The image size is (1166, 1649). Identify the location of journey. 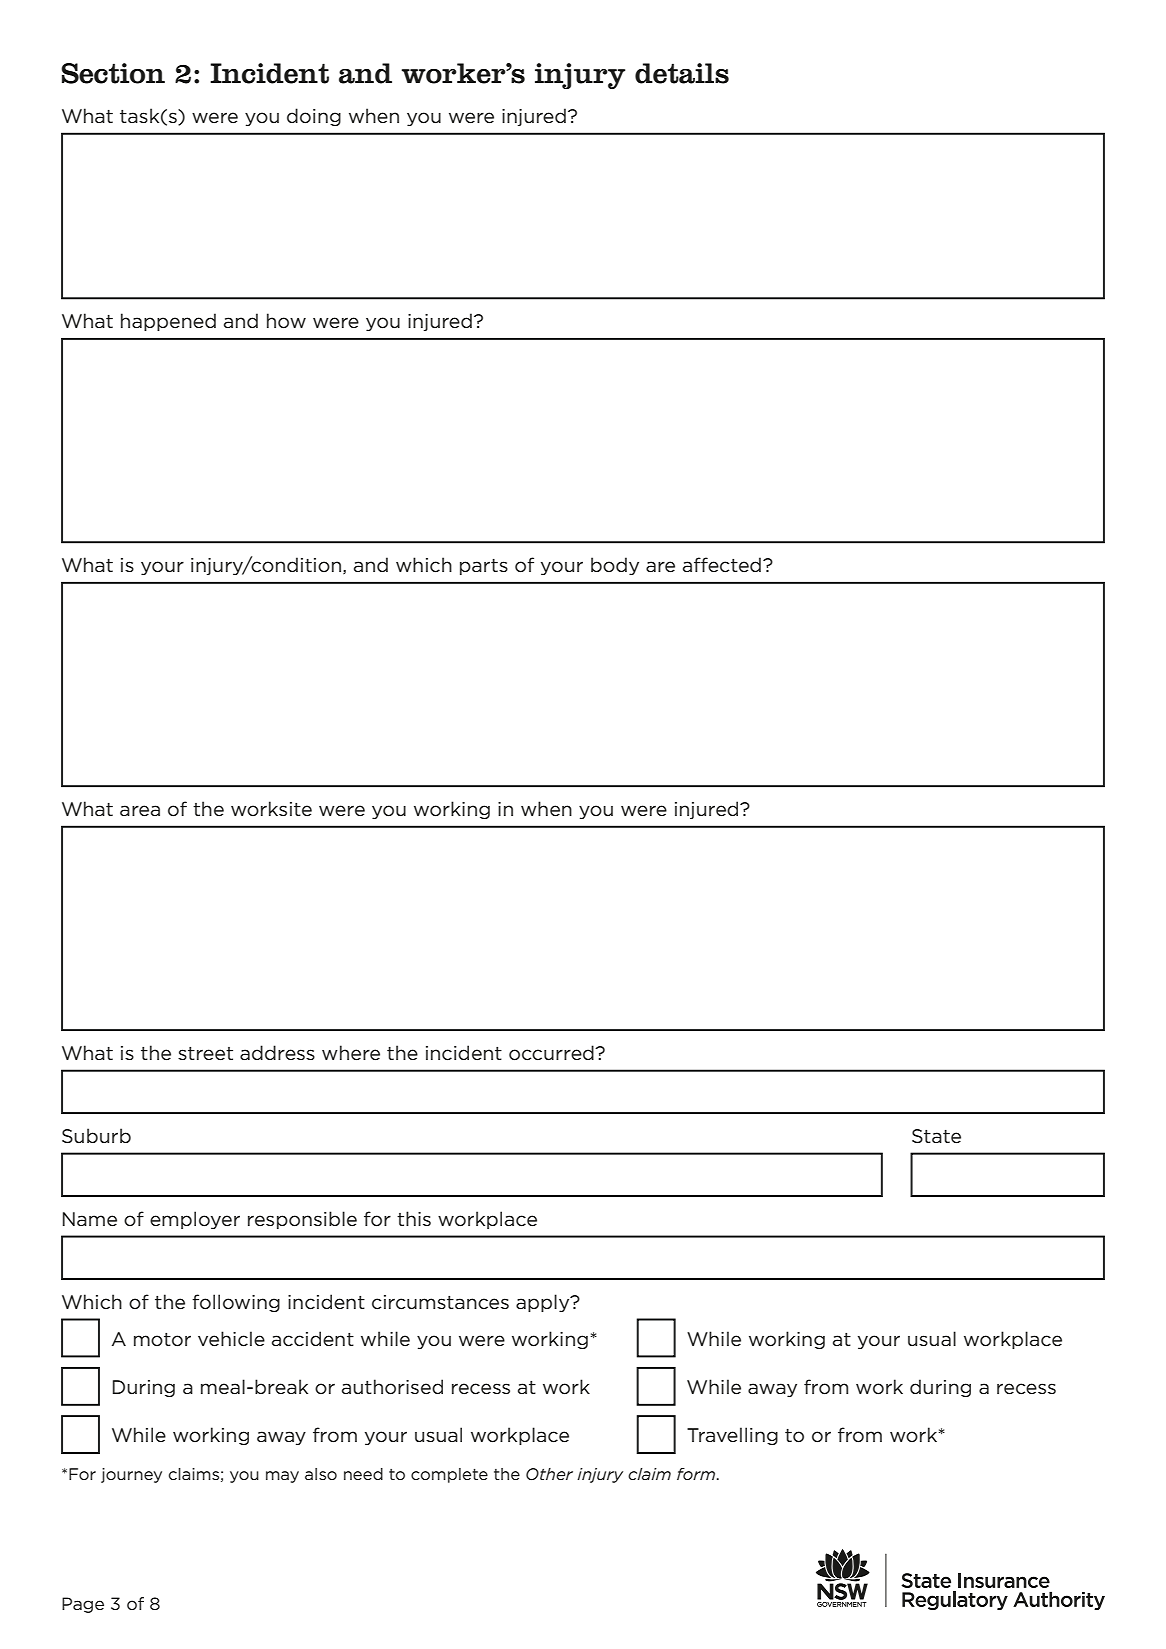
(131, 1475).
